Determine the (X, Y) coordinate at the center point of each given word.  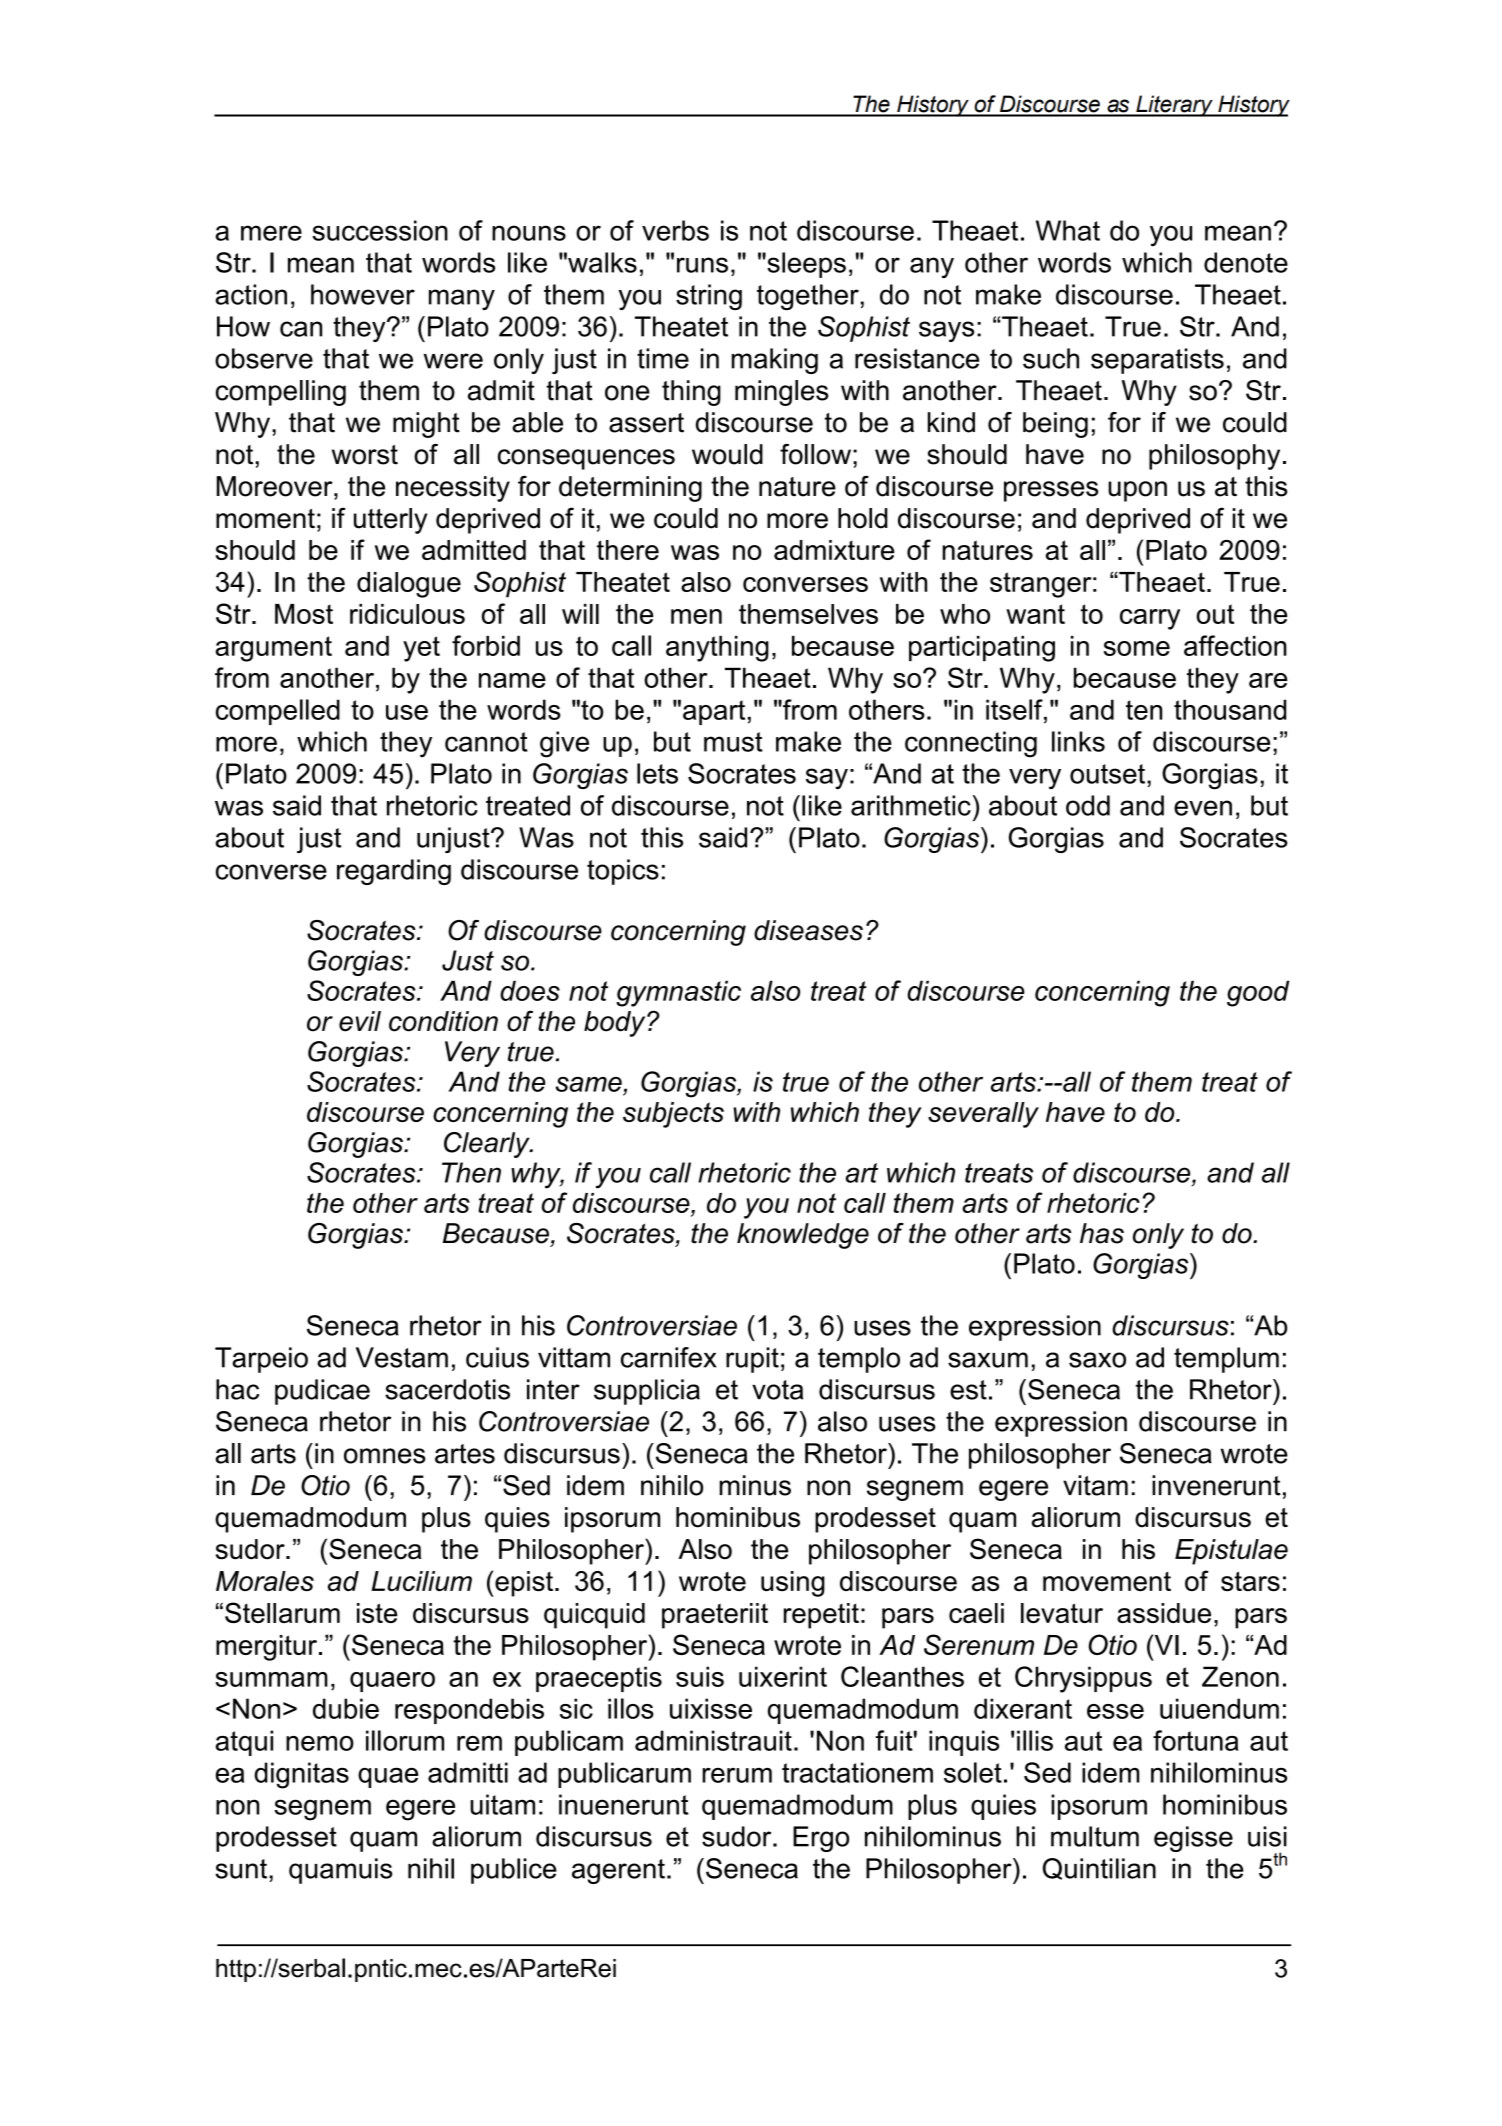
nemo (320, 1743)
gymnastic (678, 993)
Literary (1174, 106)
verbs (675, 230)
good (1258, 993)
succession (380, 230)
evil (360, 1021)
